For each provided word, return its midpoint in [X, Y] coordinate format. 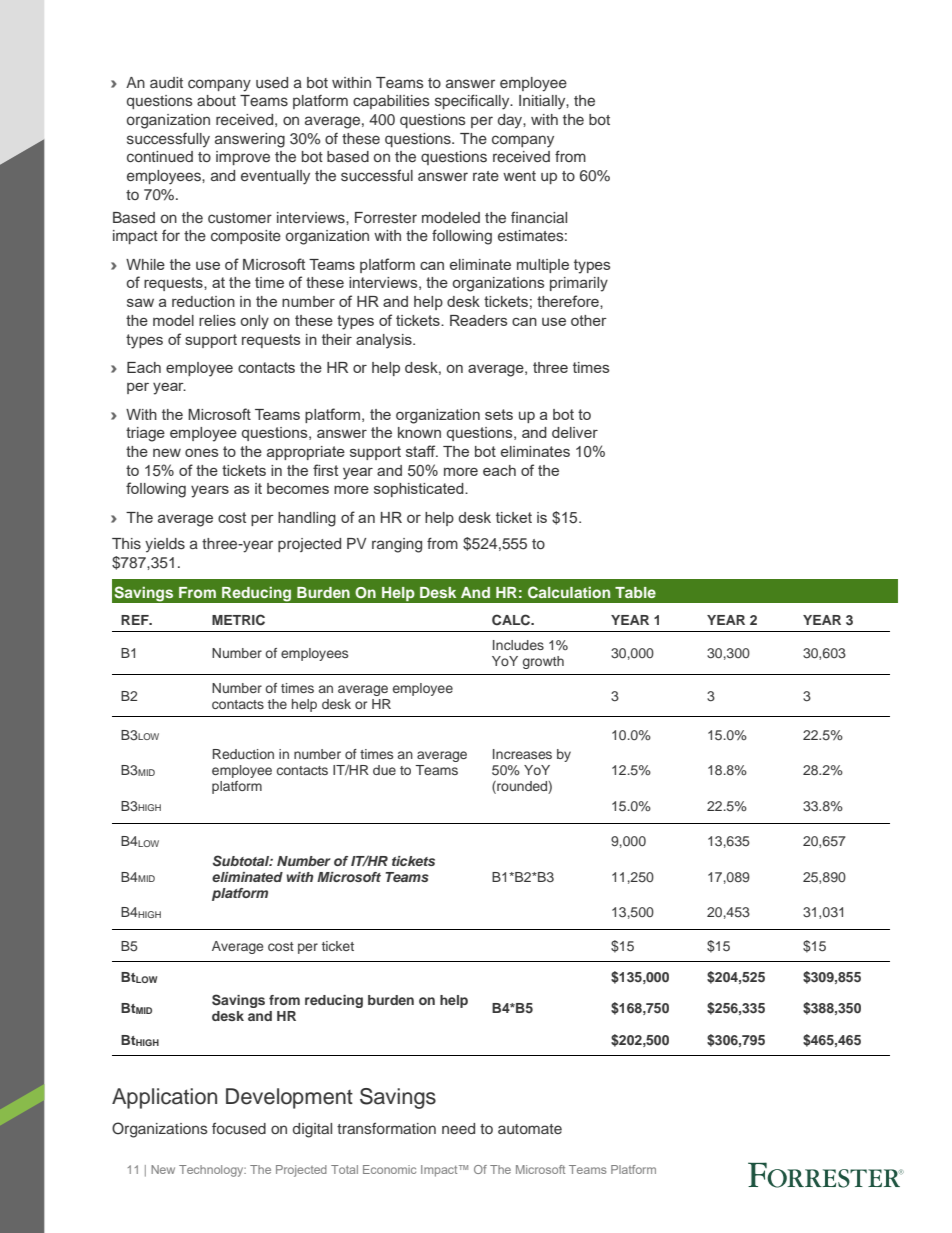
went [519, 176]
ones [202, 453]
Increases [522, 754]
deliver [575, 432]
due [384, 770]
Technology [212, 1171]
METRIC [238, 620]
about [216, 100]
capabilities [391, 102]
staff [422, 451]
